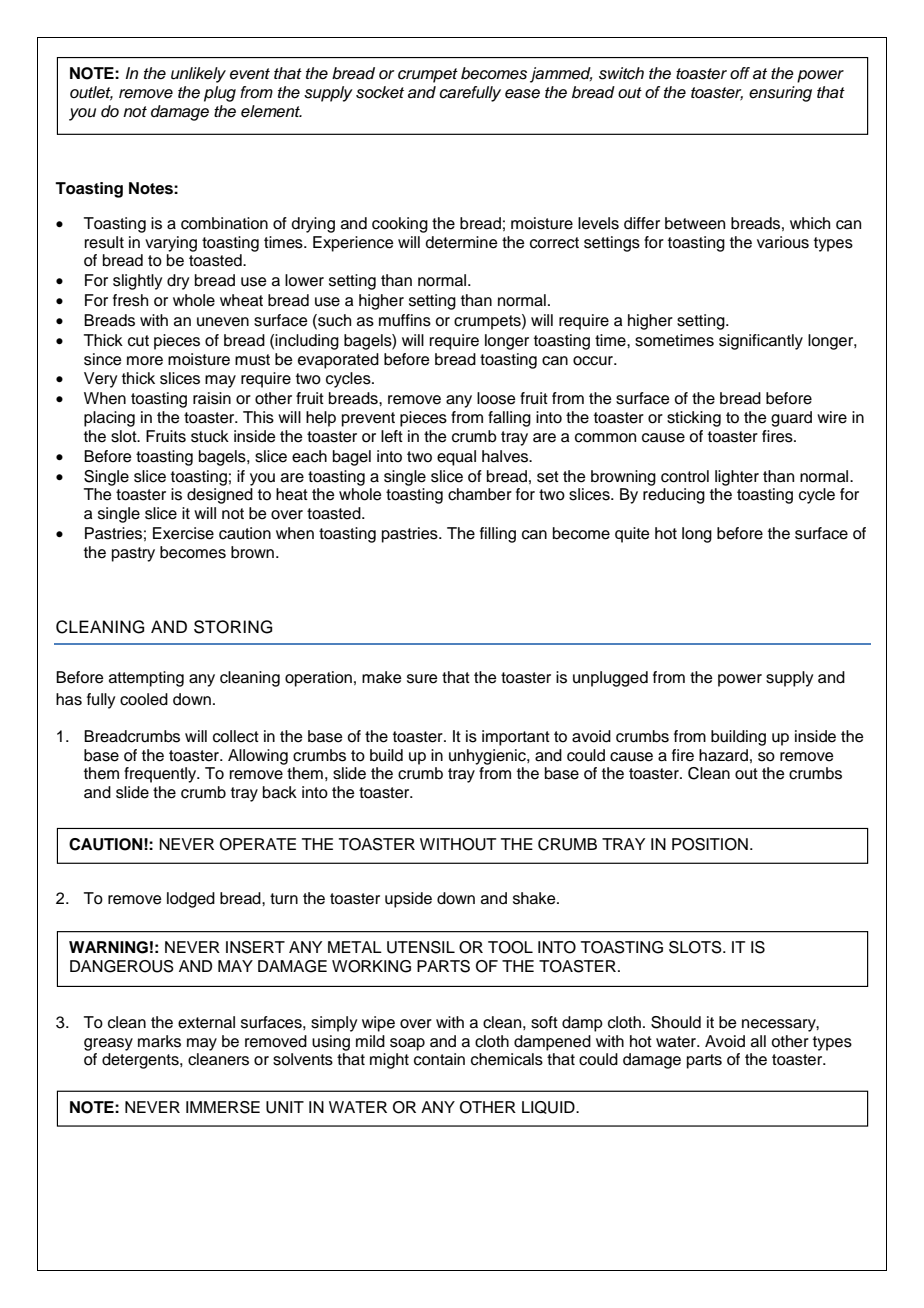 This image has width=924, height=1308. Describe the element at coordinates (780, 94) in the image. I see `ensuring` at that location.
